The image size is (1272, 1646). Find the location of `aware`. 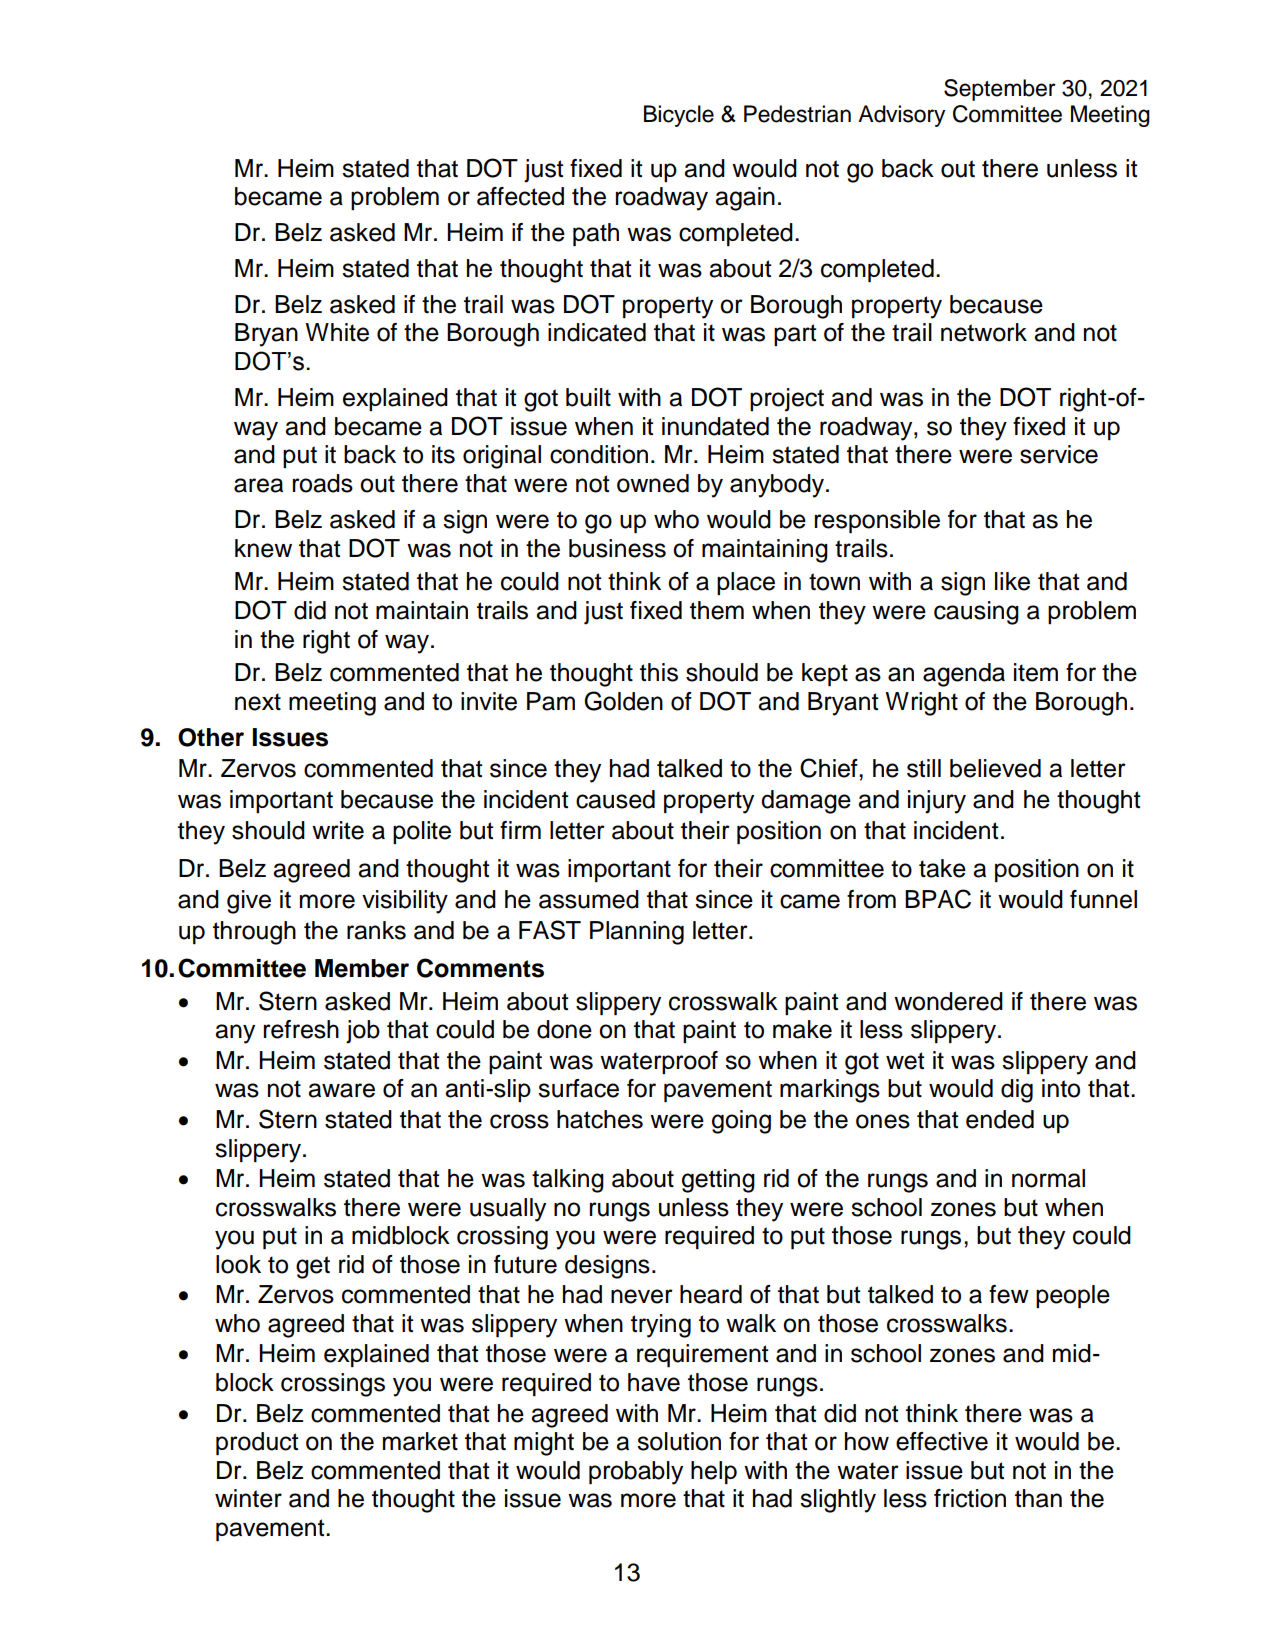

aware is located at coordinates (341, 1090).
